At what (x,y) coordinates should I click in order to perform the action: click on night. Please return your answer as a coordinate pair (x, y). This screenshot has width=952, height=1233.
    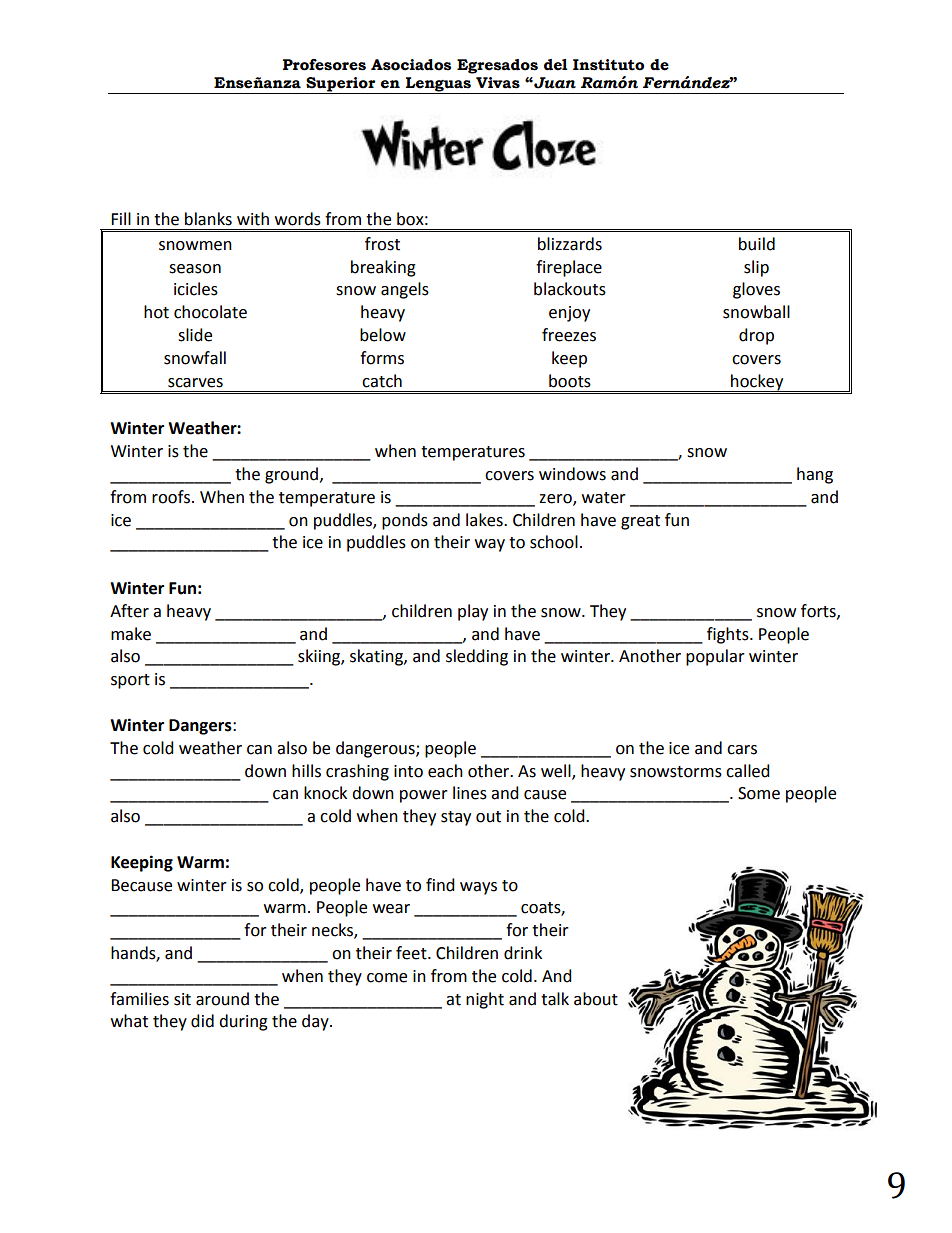
    Looking at the image, I should click on (485, 1000).
